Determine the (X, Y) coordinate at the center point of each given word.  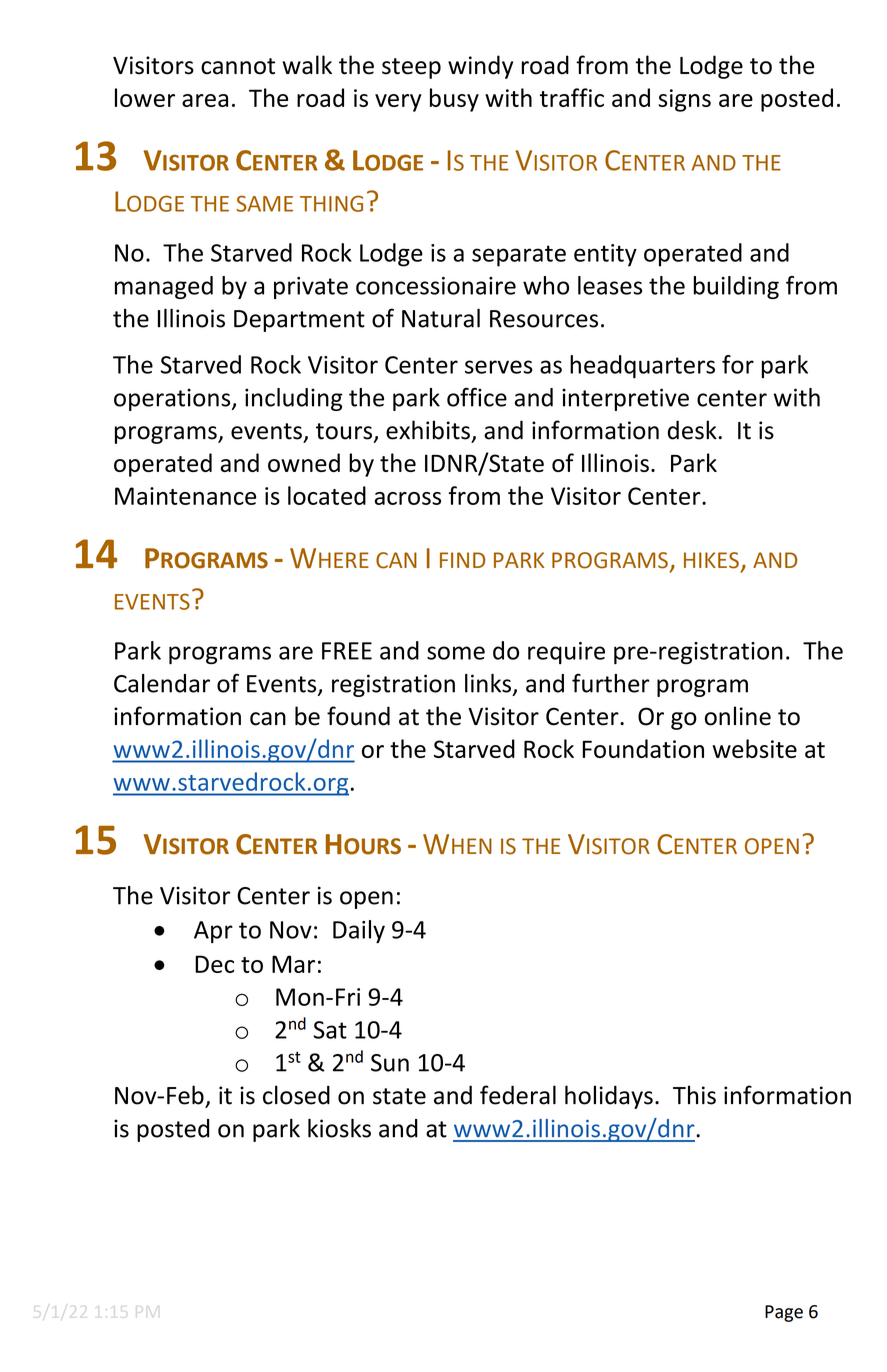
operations (173, 399)
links (488, 683)
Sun (390, 1063)
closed (296, 1095)
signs (684, 100)
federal (518, 1095)
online (738, 716)
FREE (347, 651)
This (694, 1095)
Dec (214, 964)
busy (454, 100)
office (477, 397)
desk (693, 430)
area (205, 100)
